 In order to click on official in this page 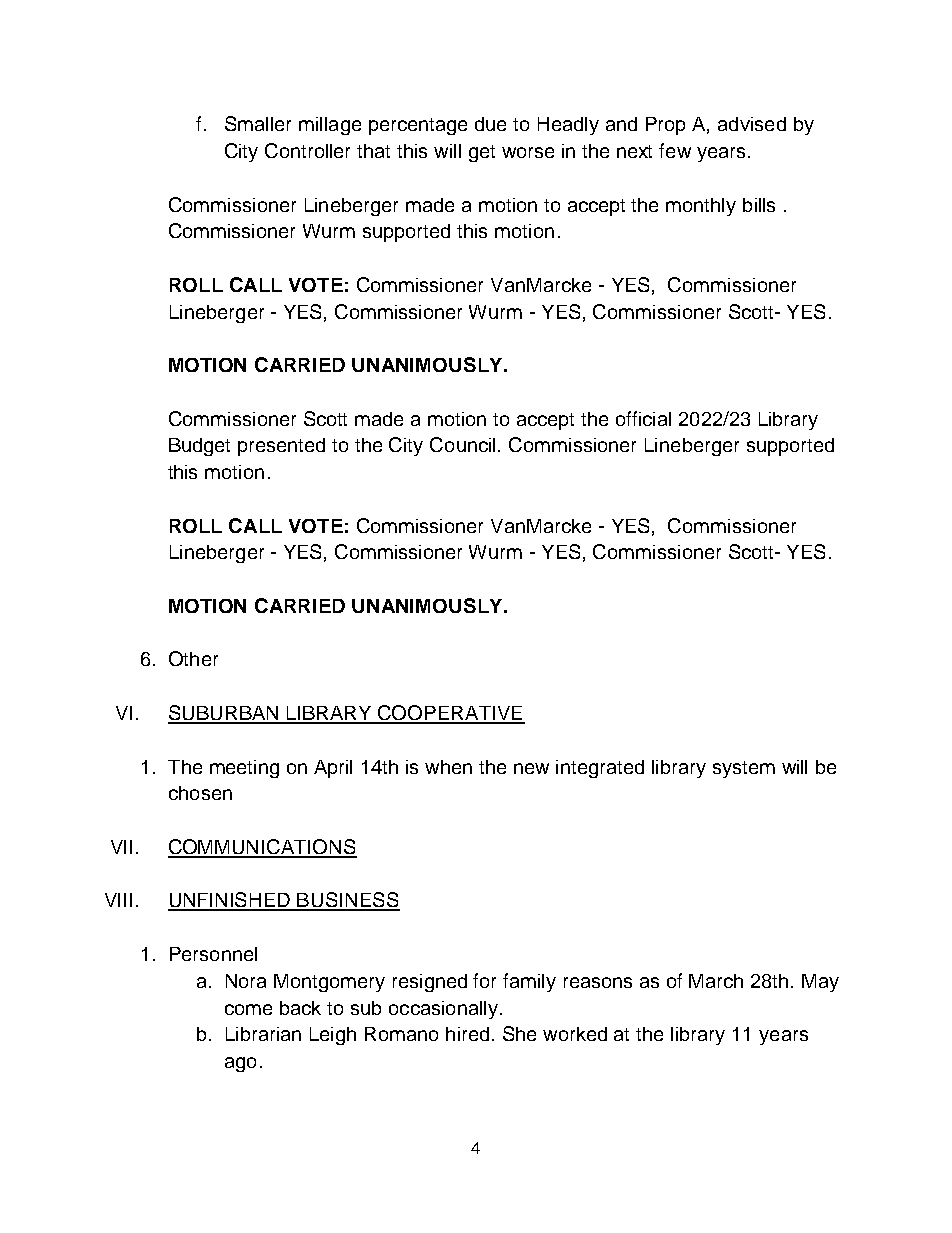, I will do `click(643, 418)`.
